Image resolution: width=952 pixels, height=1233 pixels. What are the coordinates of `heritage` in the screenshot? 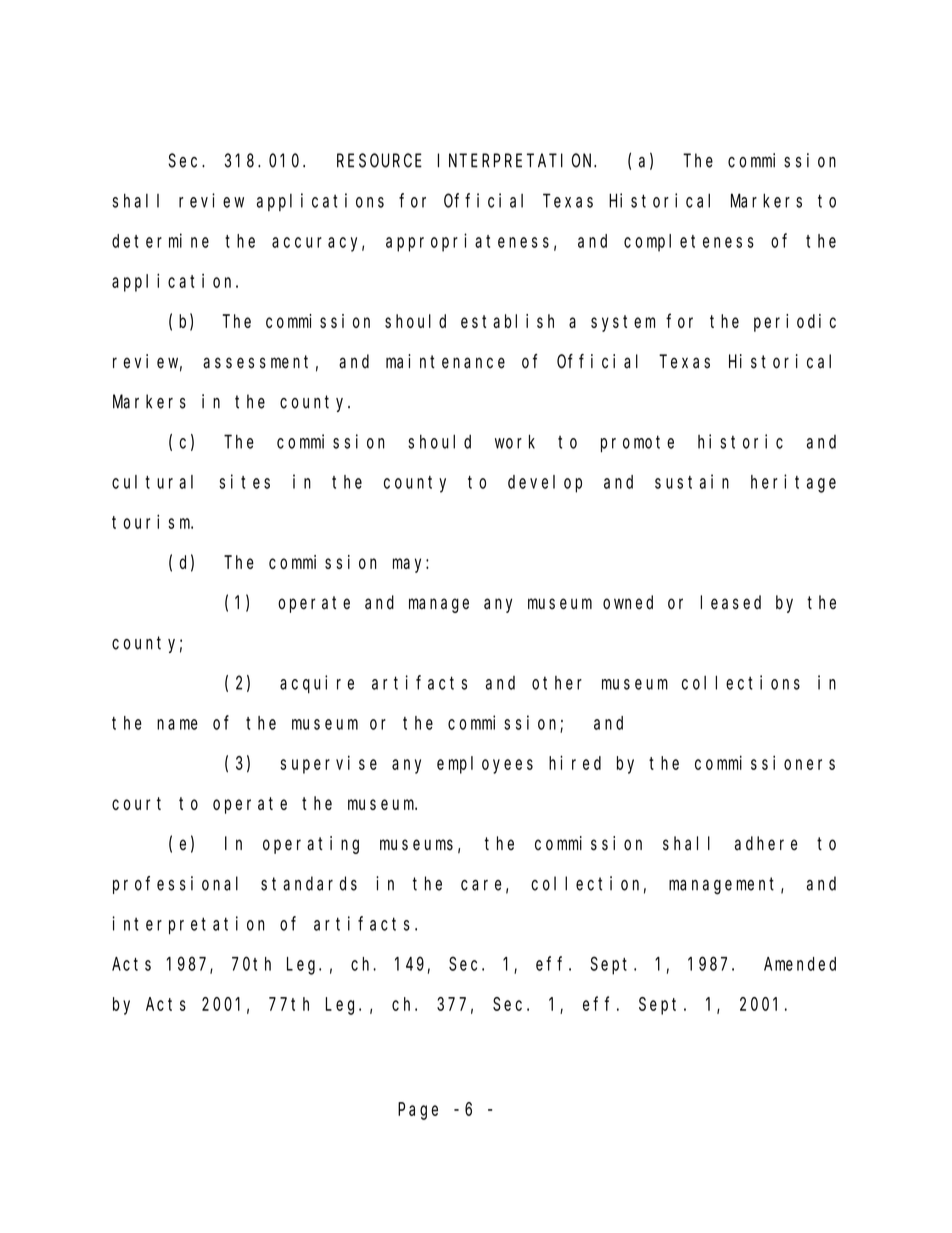 It's located at (793, 483).
